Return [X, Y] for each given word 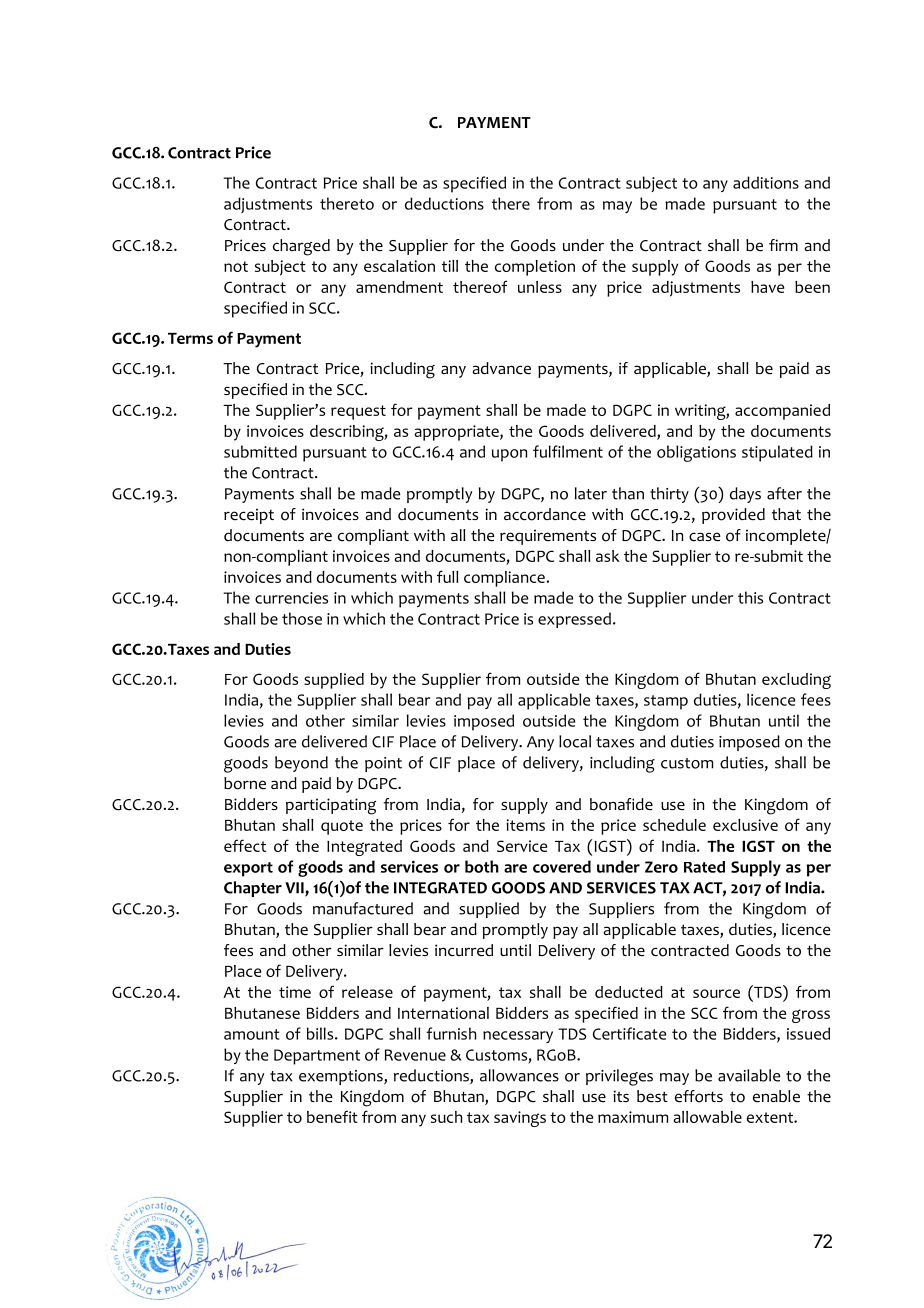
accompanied [782, 412]
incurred [464, 950]
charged [301, 247]
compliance [505, 579]
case [705, 537]
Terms [190, 338]
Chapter [253, 889]
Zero [661, 867]
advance [502, 368]
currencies [291, 598]
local [575, 741]
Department [317, 1057]
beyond [301, 764]
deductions [444, 203]
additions [766, 182]
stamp [666, 702]
